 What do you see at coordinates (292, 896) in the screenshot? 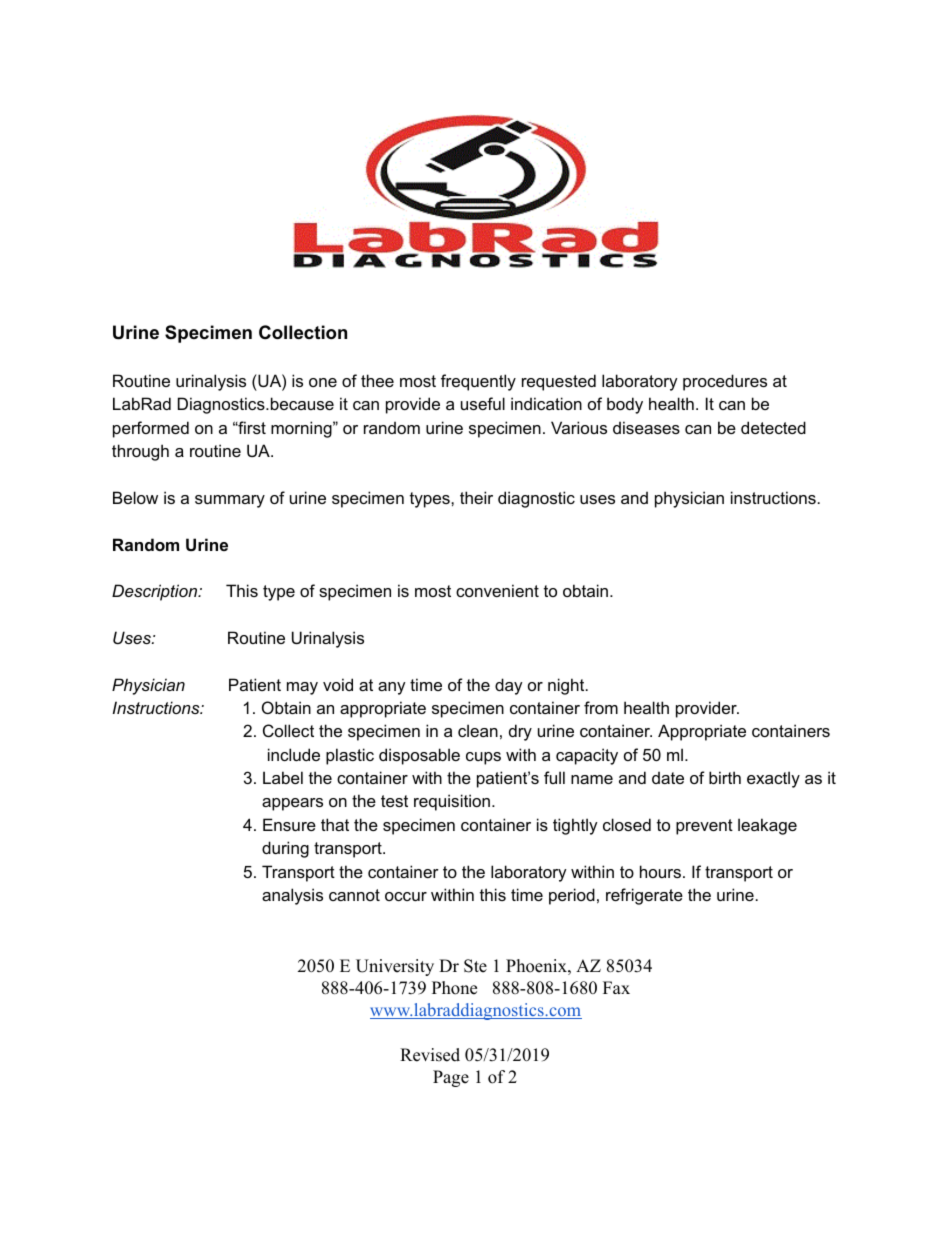
I see `analysis` at bounding box center [292, 896].
